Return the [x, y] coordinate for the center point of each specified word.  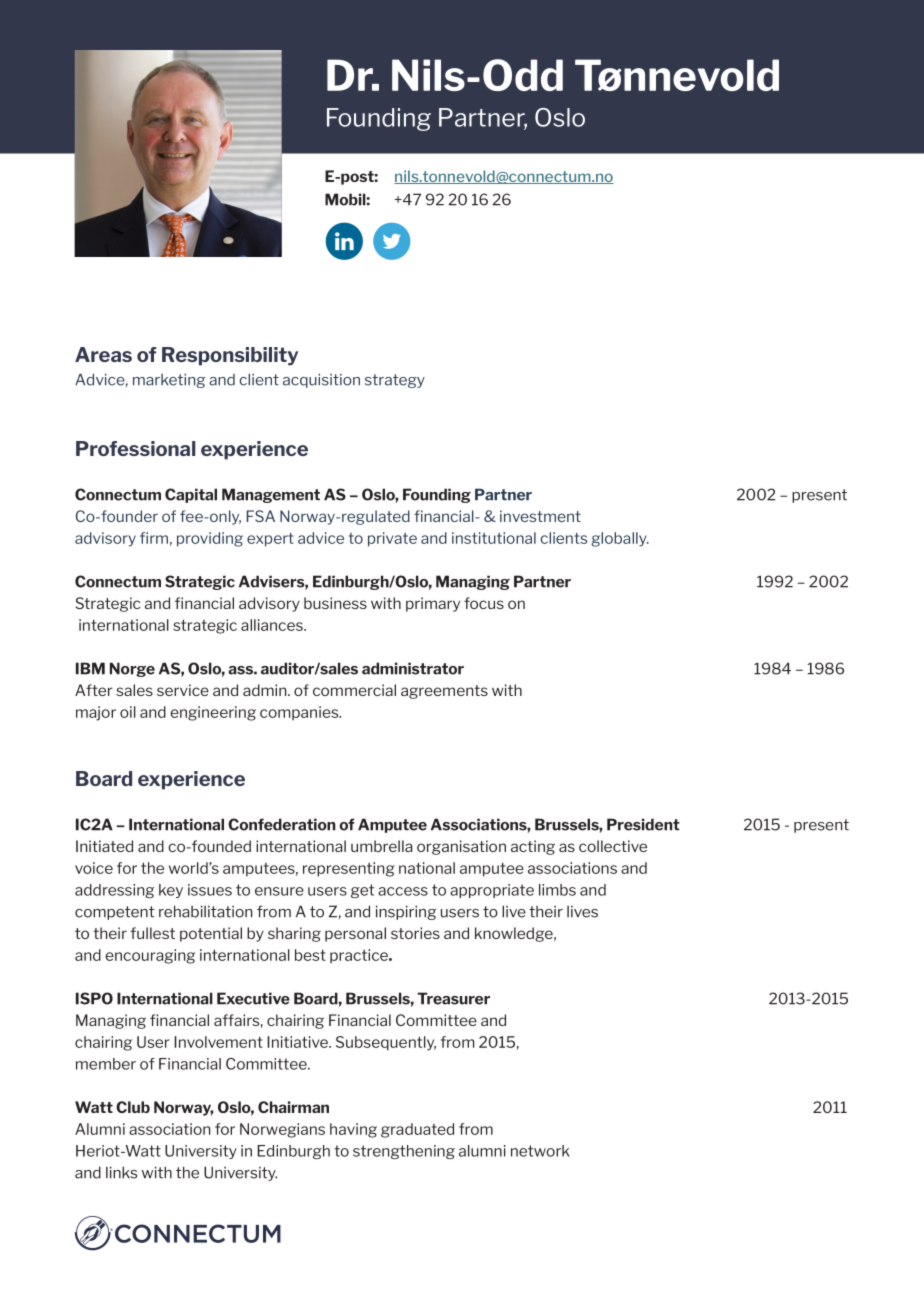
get [362, 891]
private [392, 539]
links [121, 1172]
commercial [354, 690]
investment [540, 516]
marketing [169, 380]
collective [613, 846]
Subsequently [386, 1043]
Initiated [104, 846]
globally [620, 539]
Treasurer [453, 998]
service [183, 690]
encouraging [150, 956]
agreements [444, 692]
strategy [395, 381]
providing [210, 539]
